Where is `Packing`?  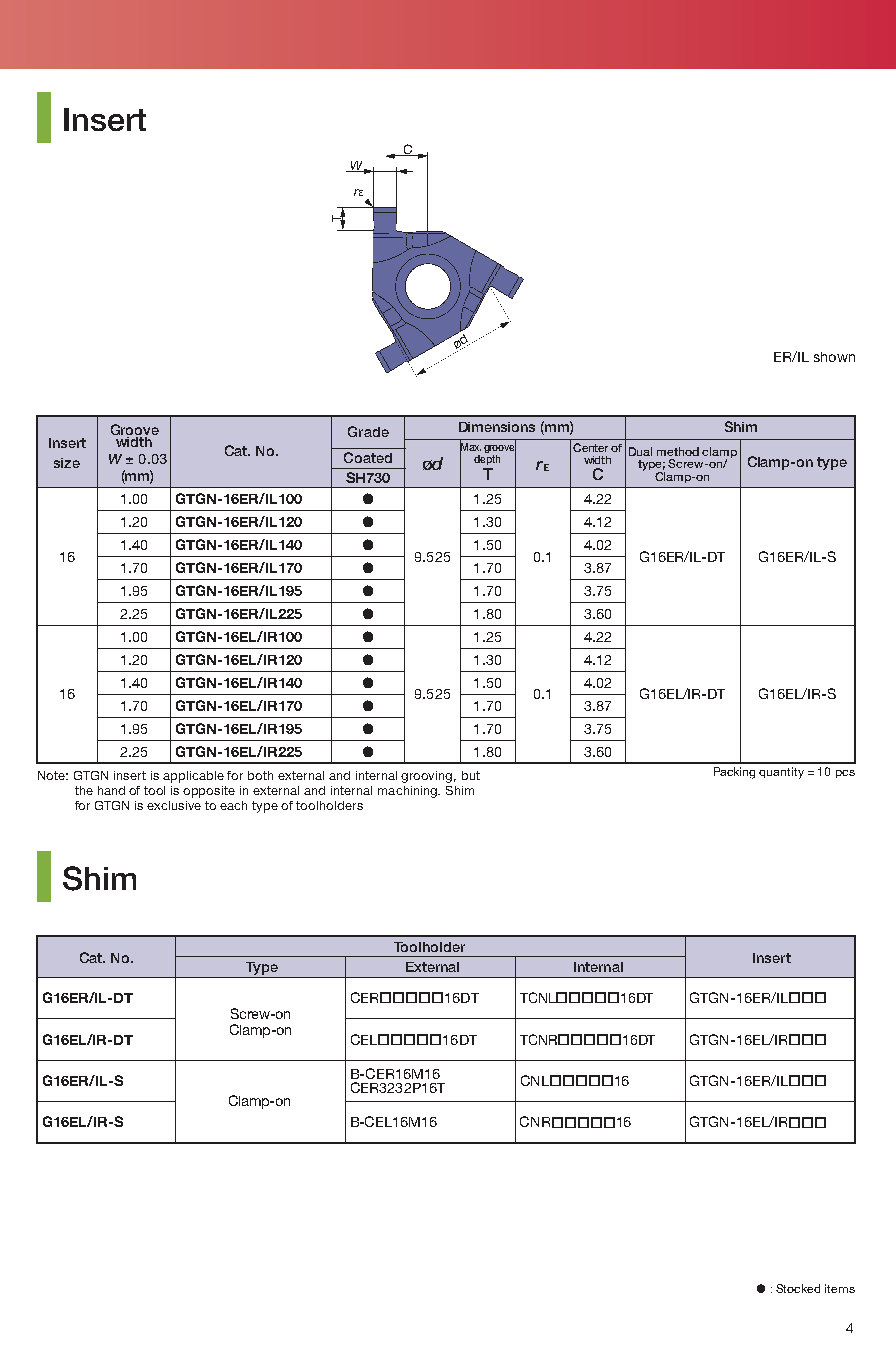 Packing is located at coordinates (734, 773).
